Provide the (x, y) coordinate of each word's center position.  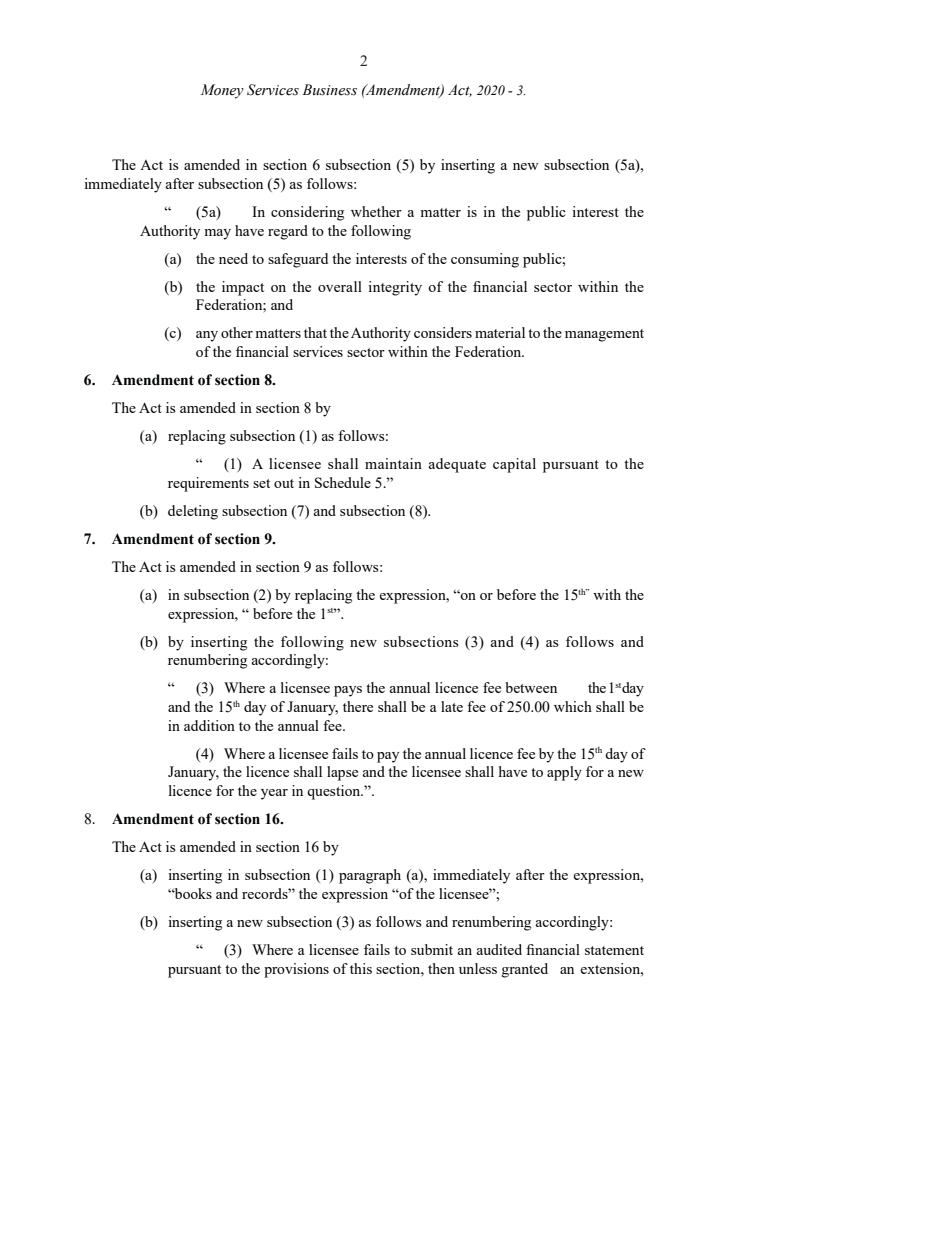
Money (222, 91)
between (531, 687)
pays (348, 691)
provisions (296, 970)
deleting (193, 512)
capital (514, 465)
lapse (342, 773)
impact (243, 288)
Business (329, 90)
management (604, 335)
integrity (395, 288)
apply (564, 773)
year (274, 794)
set (261, 483)
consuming (485, 260)
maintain (393, 463)
